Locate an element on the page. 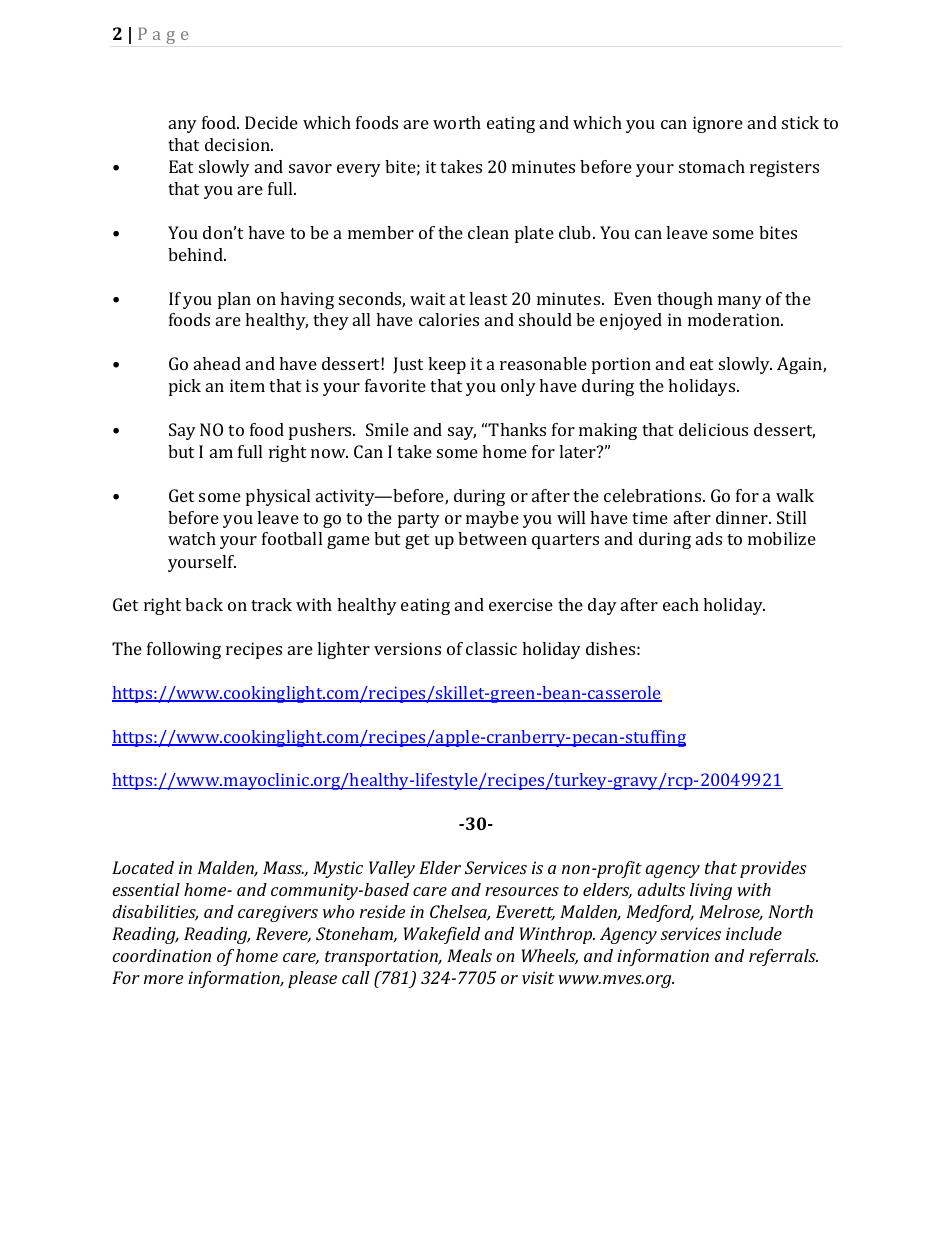 Image resolution: width=952 pixels, height=1233 pixels. worth is located at coordinates (457, 122).
